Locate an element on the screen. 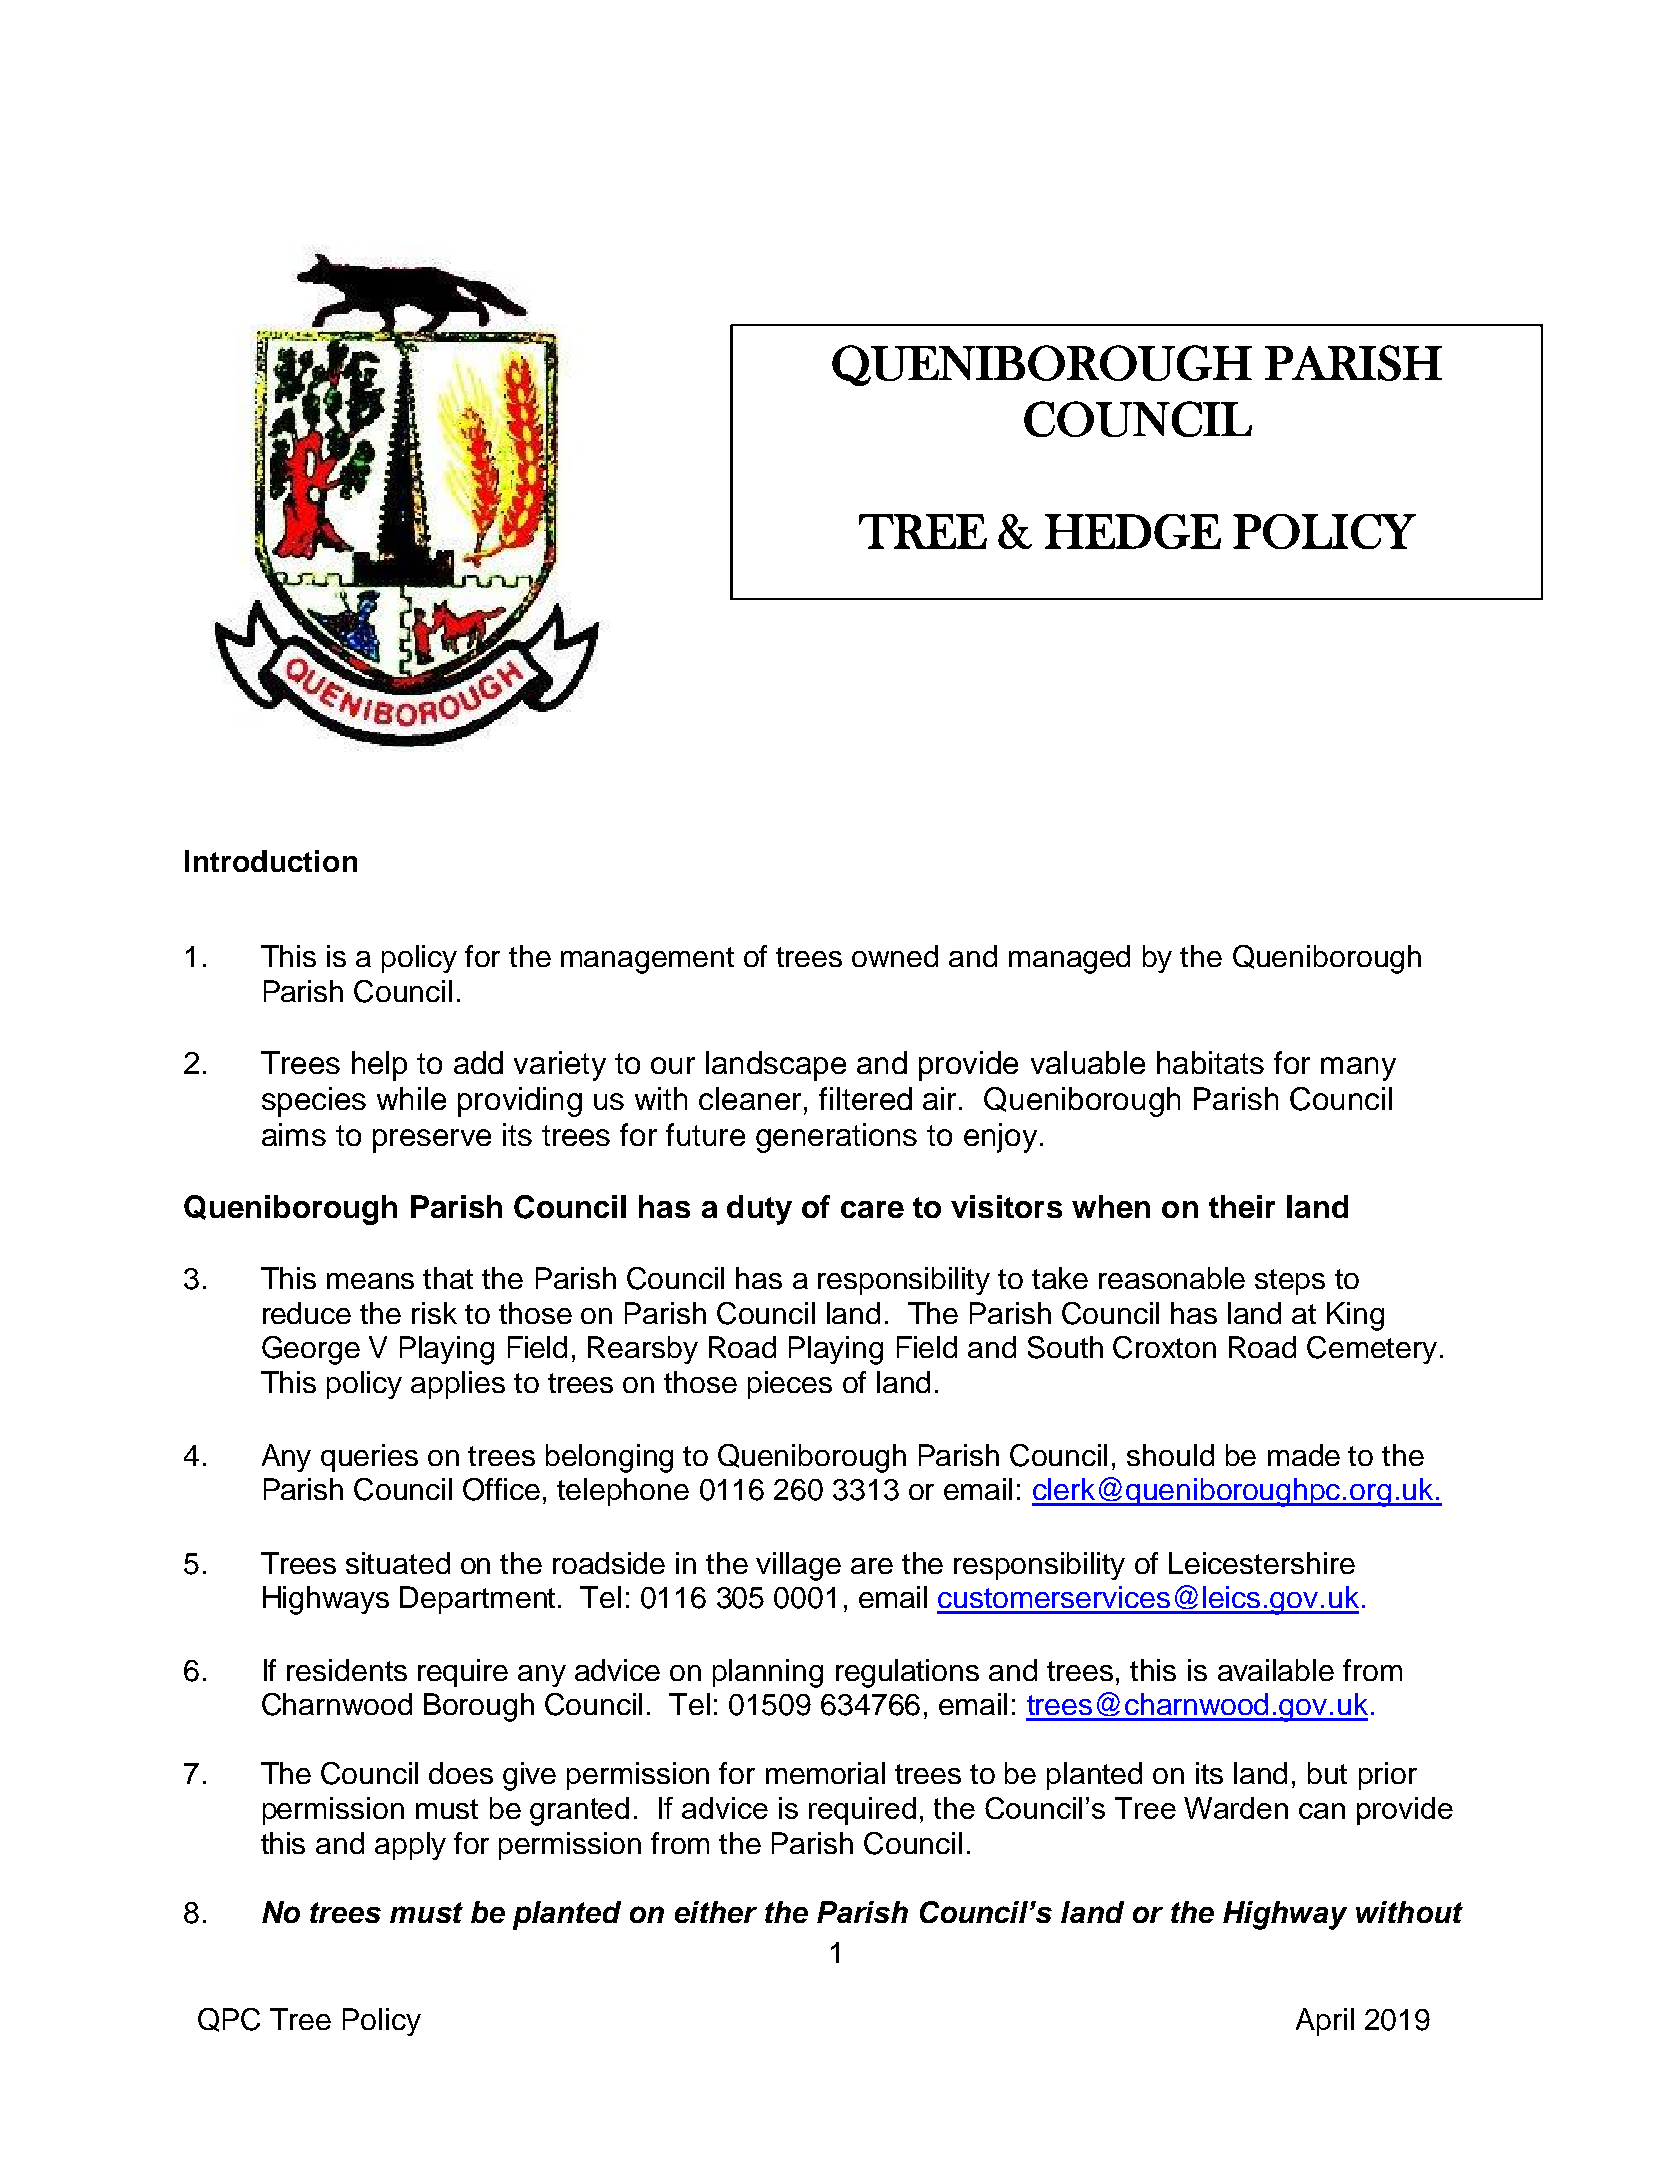 This screenshot has width=1673, height=2165. either is located at coordinates (716, 1912).
